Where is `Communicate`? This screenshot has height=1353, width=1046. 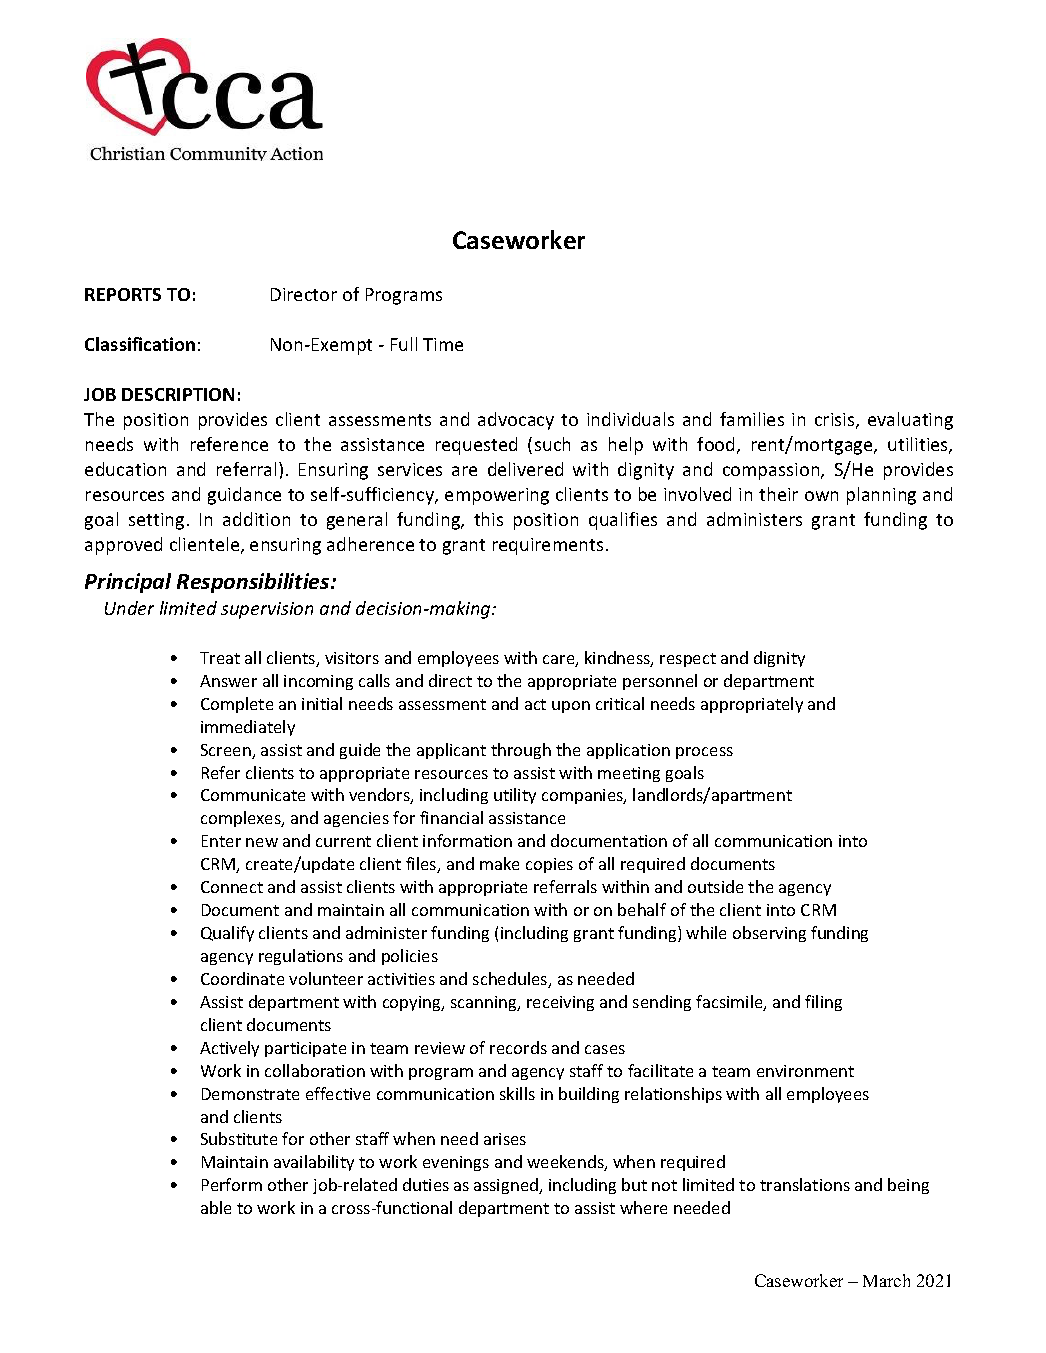
Communicate is located at coordinates (253, 795).
